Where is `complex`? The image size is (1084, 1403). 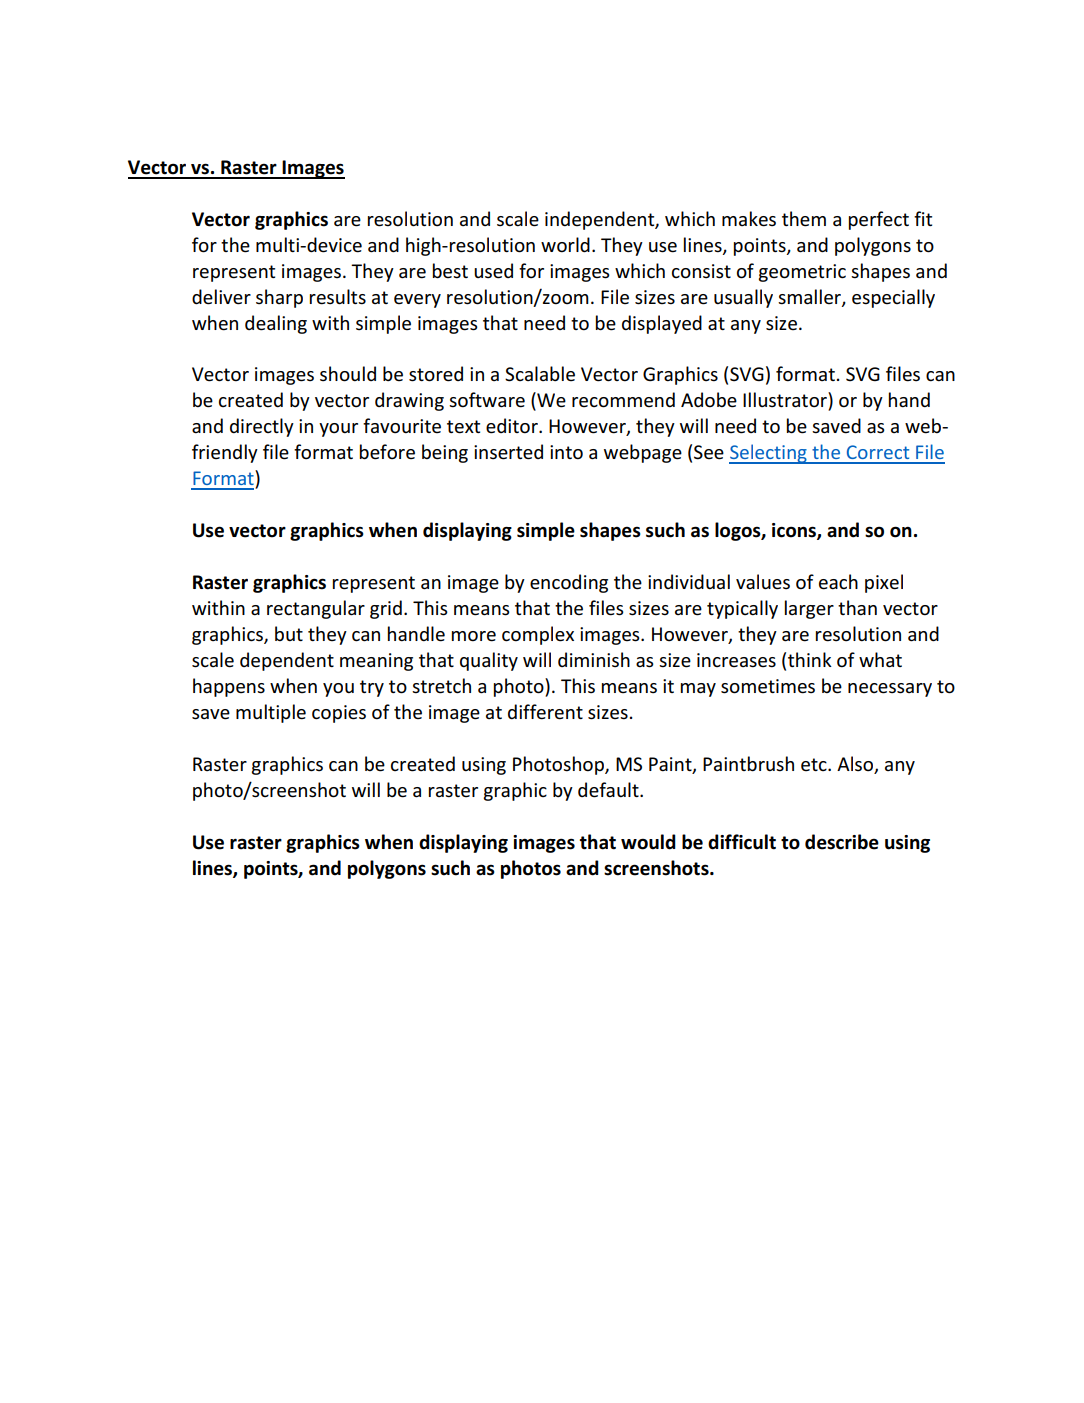 complex is located at coordinates (538, 635).
